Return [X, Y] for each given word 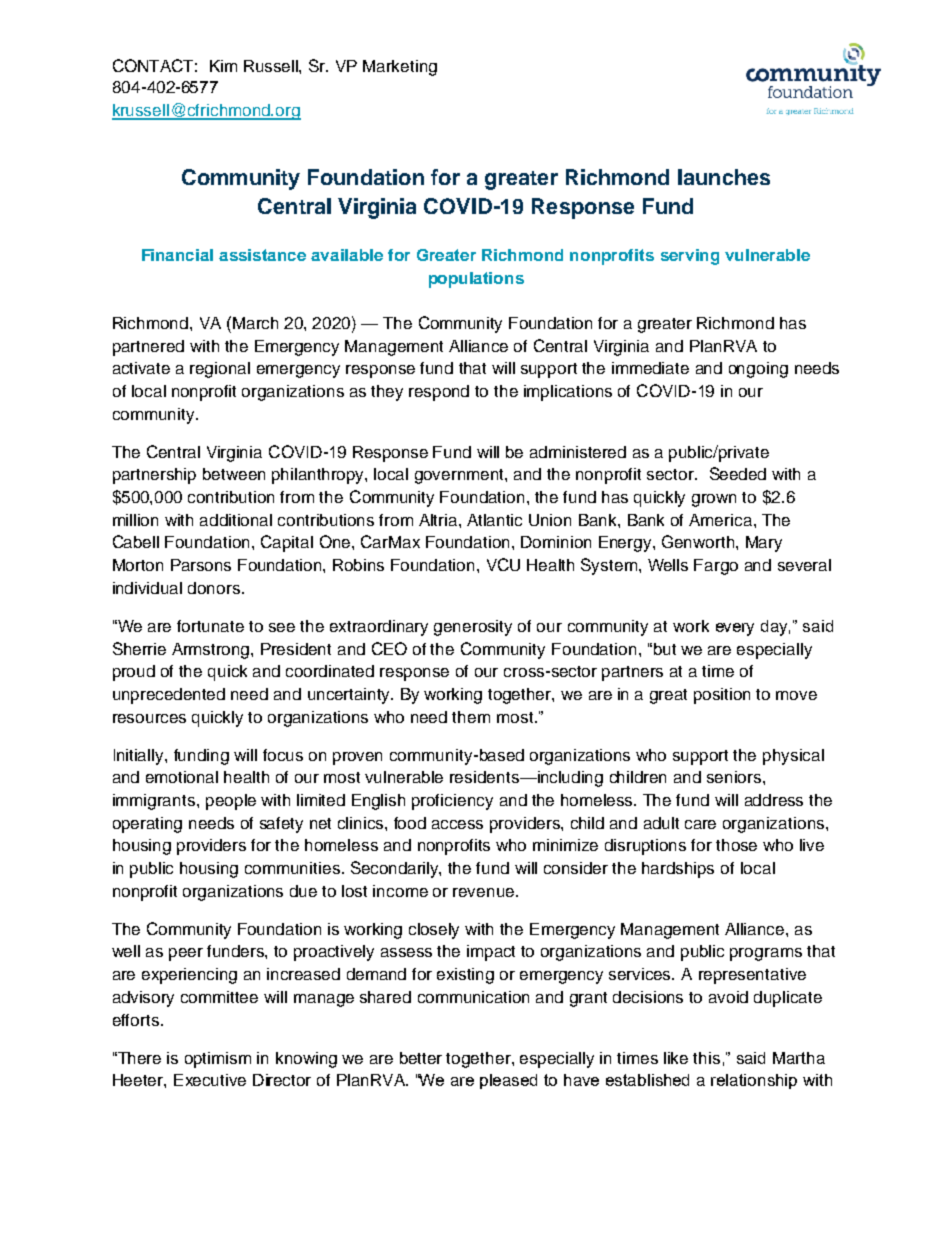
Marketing [400, 68]
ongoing [758, 370]
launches [724, 177]
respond [439, 393]
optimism [218, 1060]
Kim [223, 66]
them [471, 717]
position [722, 696]
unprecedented [169, 696]
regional [220, 370]
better [421, 1058]
